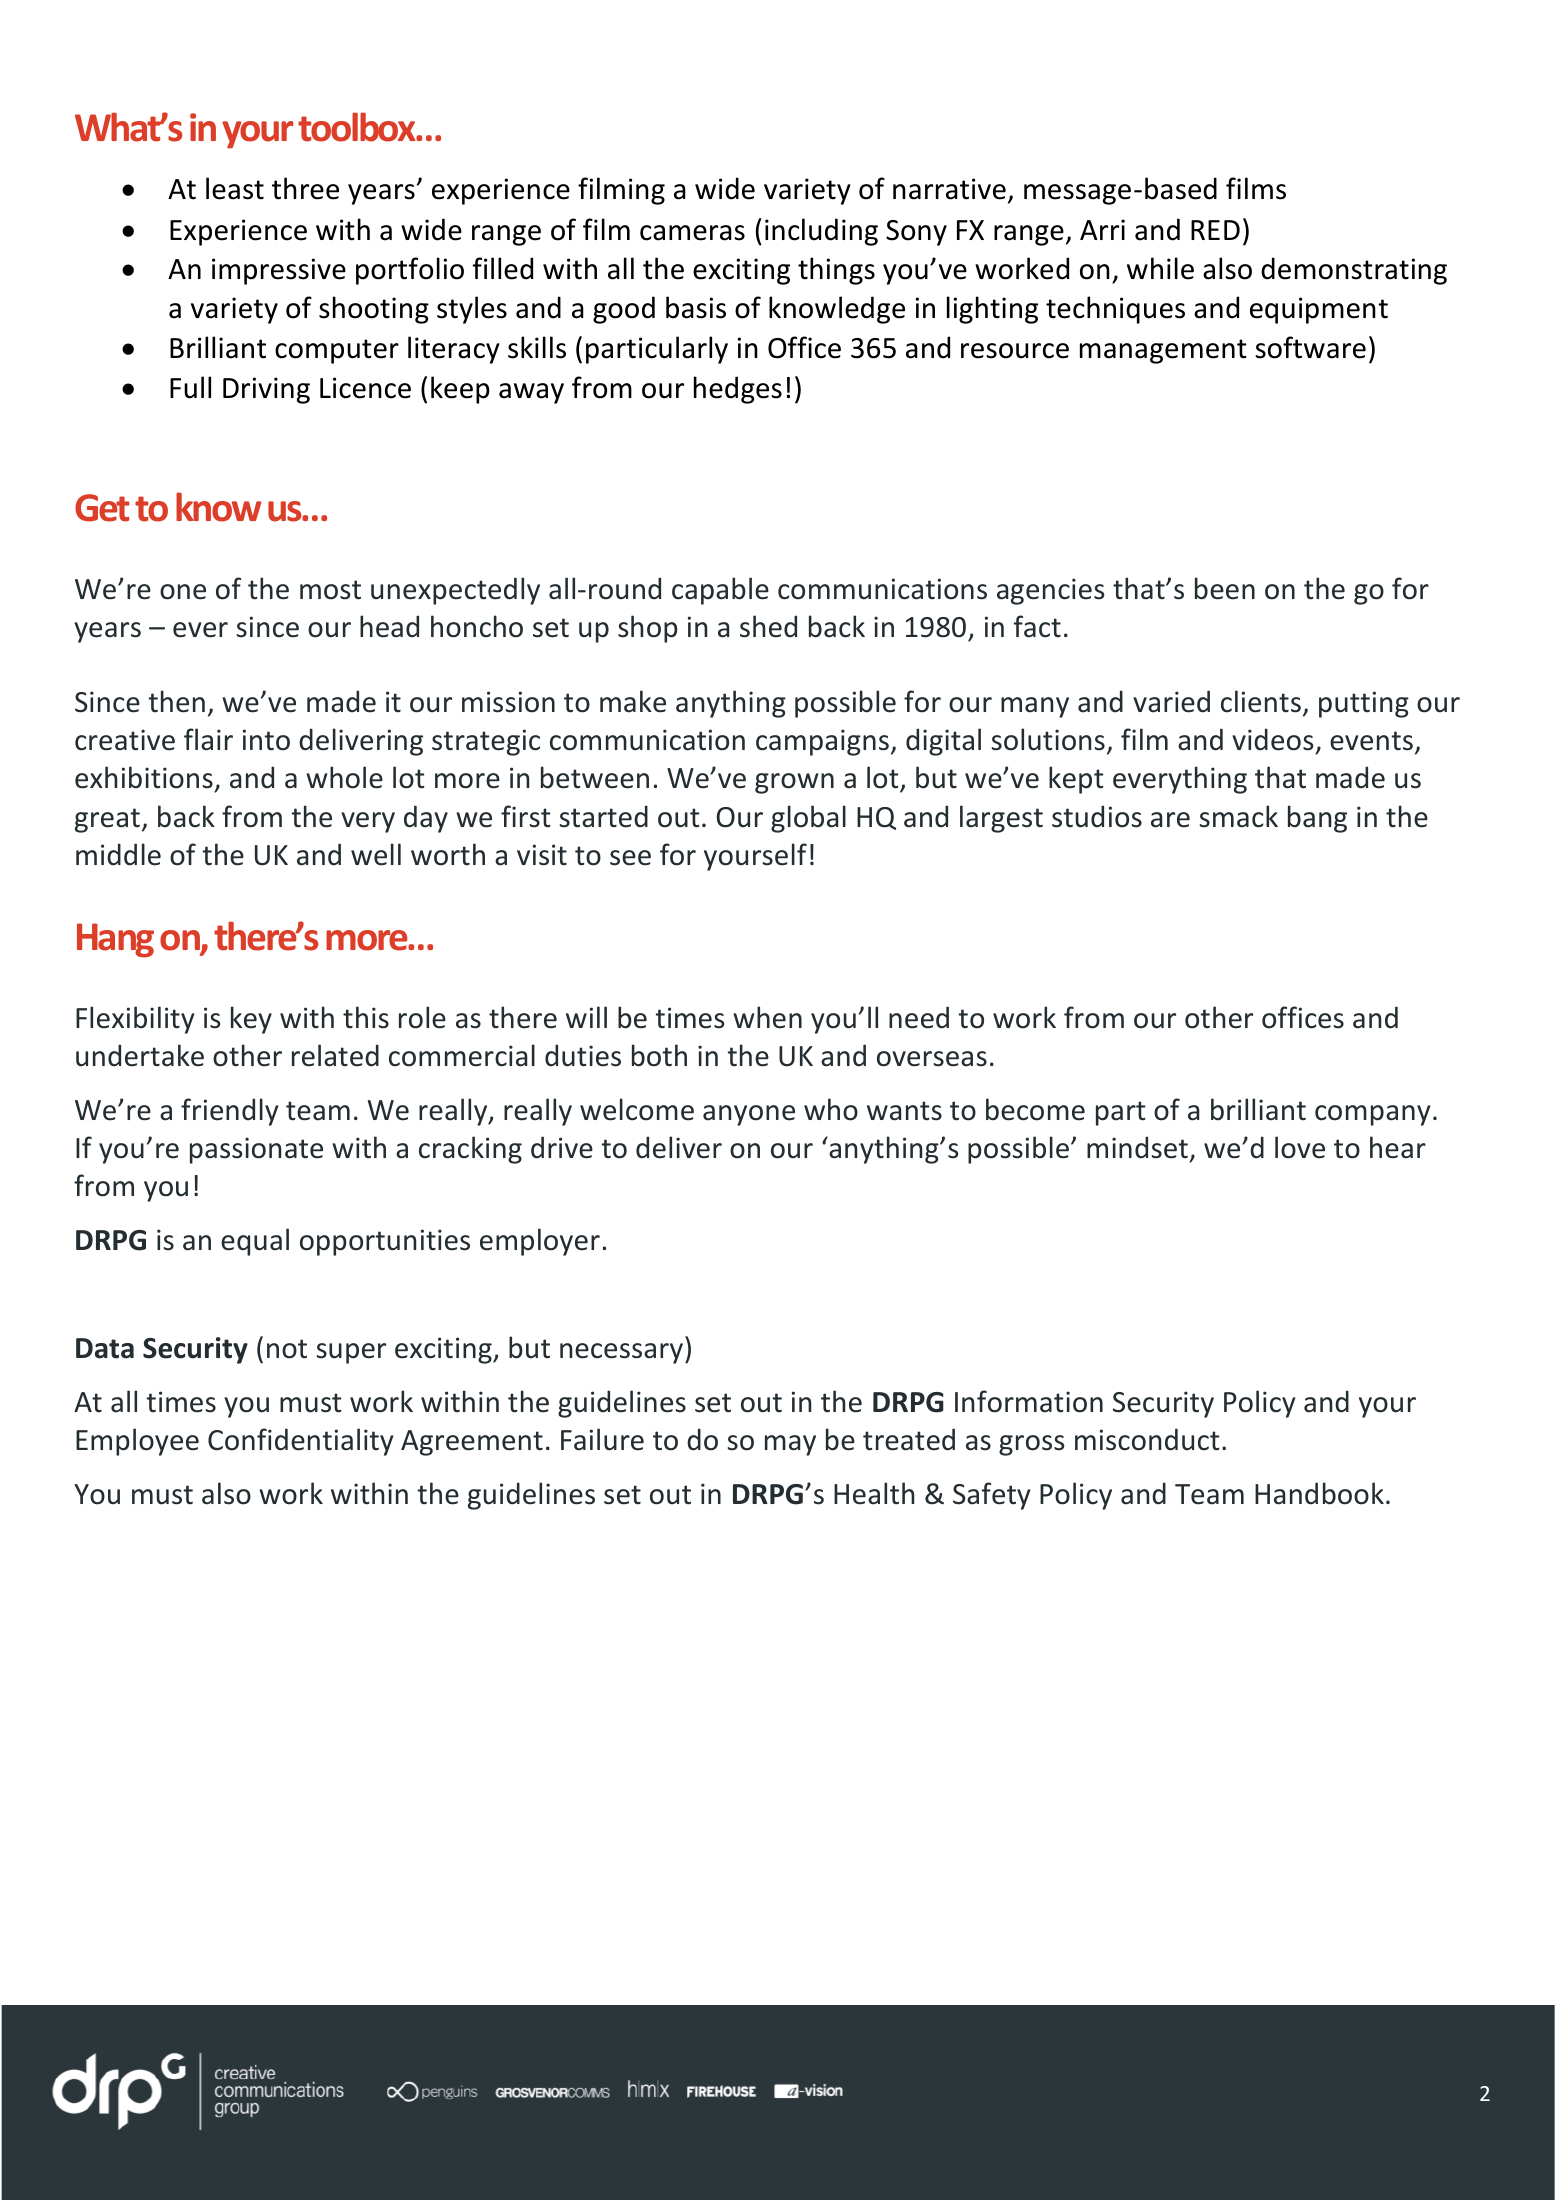 This screenshot has width=1555, height=2201. What do you see at coordinates (1225, 588) in the screenshot?
I see `been` at bounding box center [1225, 588].
